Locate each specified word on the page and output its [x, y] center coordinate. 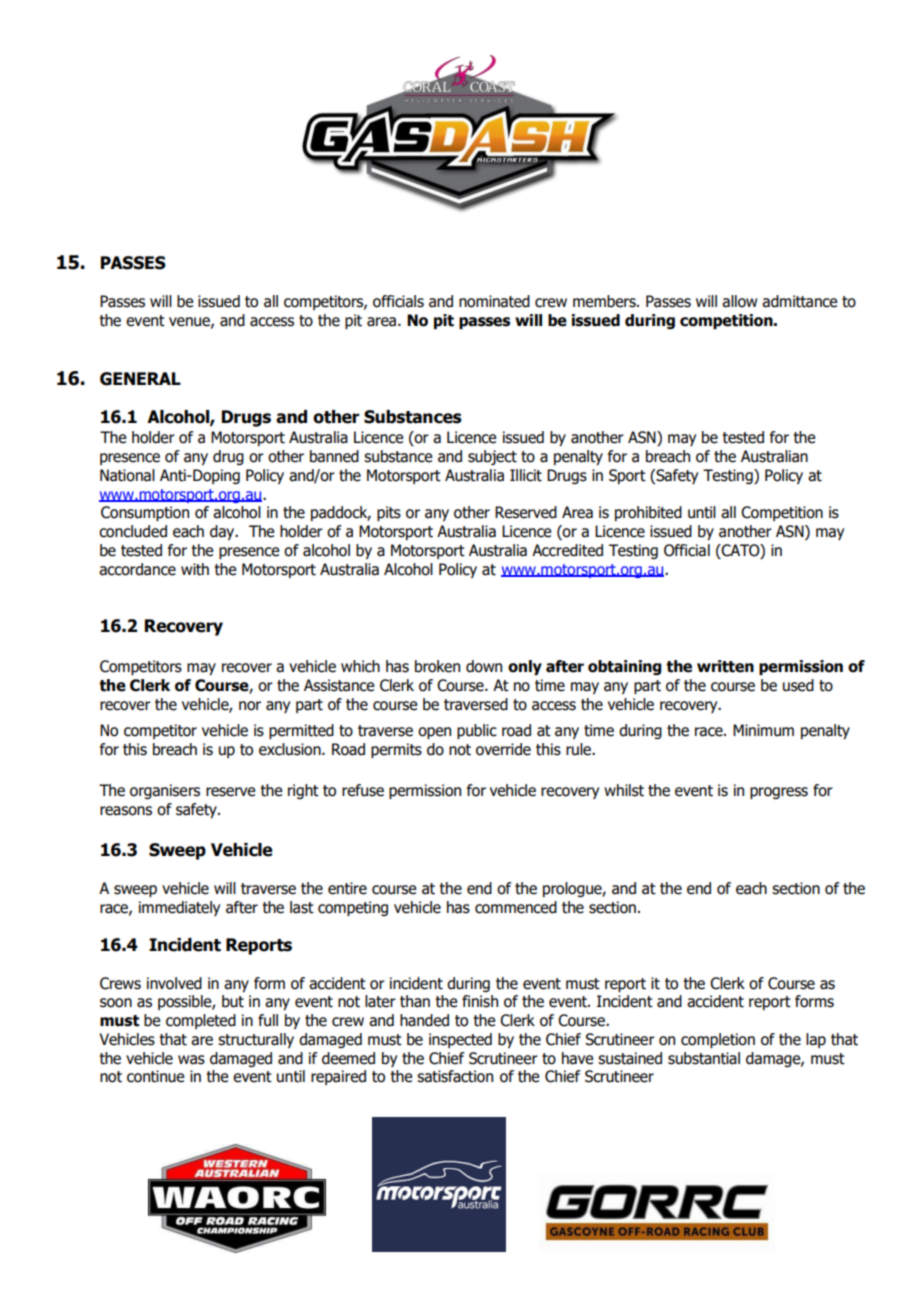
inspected [460, 1040]
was [191, 1060]
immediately [179, 908]
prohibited [648, 513]
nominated [494, 301]
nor [250, 706]
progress [779, 793]
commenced [516, 907]
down [484, 666]
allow [739, 301]
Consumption [145, 513]
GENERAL [140, 379]
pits [389, 513]
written [725, 666]
